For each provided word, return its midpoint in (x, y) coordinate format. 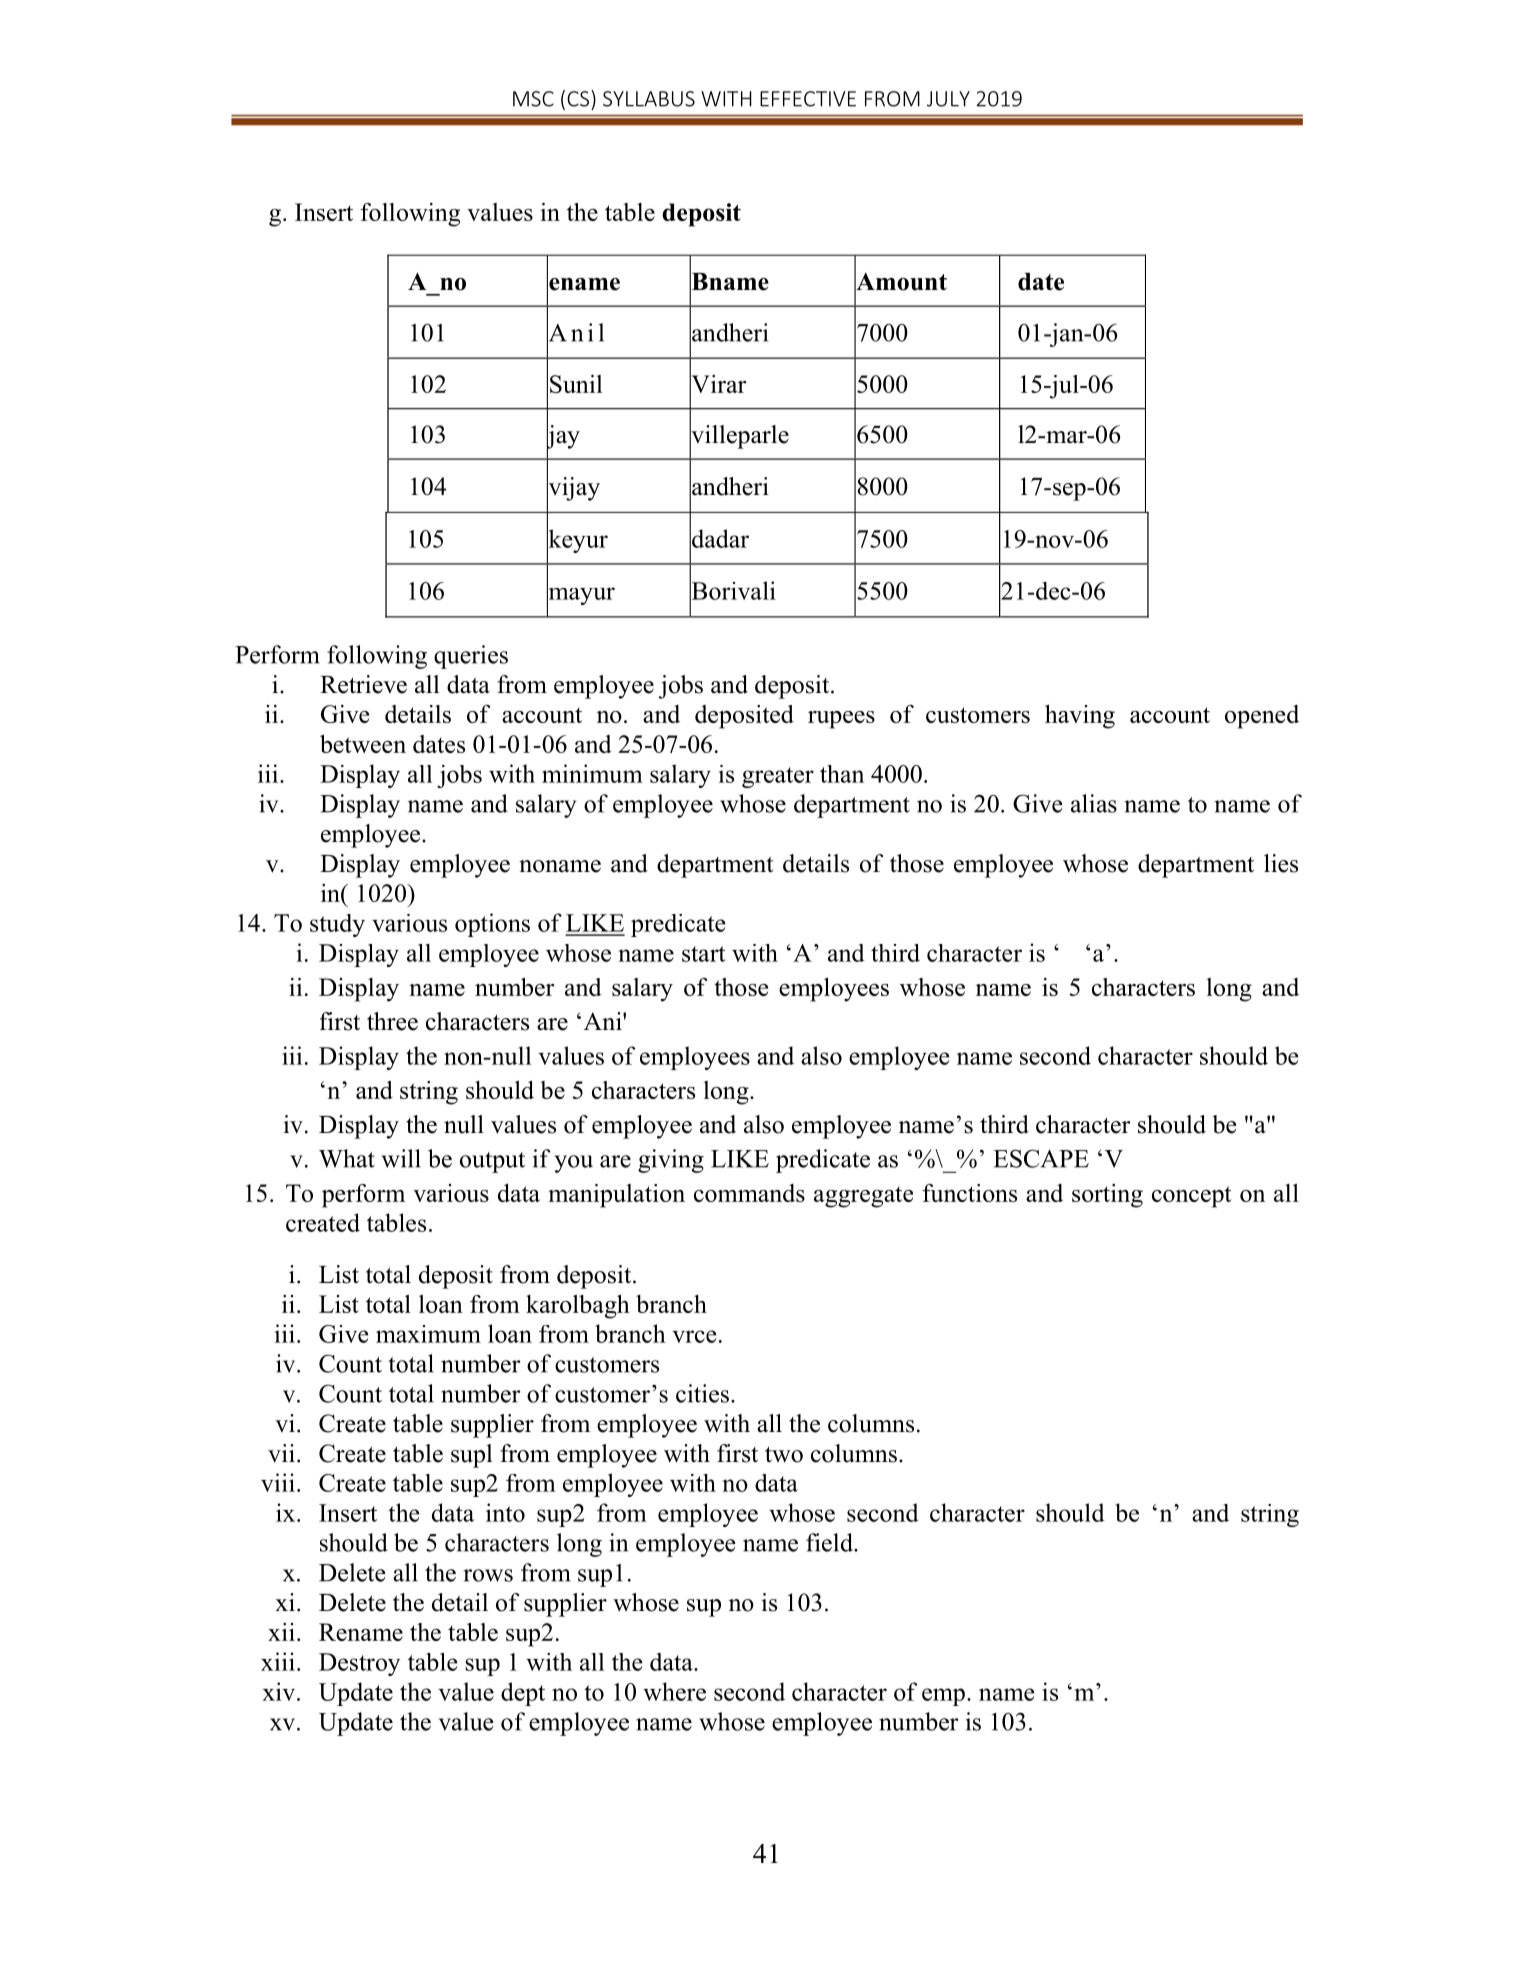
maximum (428, 1334)
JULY (948, 99)
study (337, 925)
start (704, 954)
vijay (573, 488)
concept (1191, 1197)
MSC (533, 99)
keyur (577, 541)
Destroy (359, 1664)
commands (749, 1193)
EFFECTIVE (808, 99)
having (1080, 716)
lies (1281, 863)
